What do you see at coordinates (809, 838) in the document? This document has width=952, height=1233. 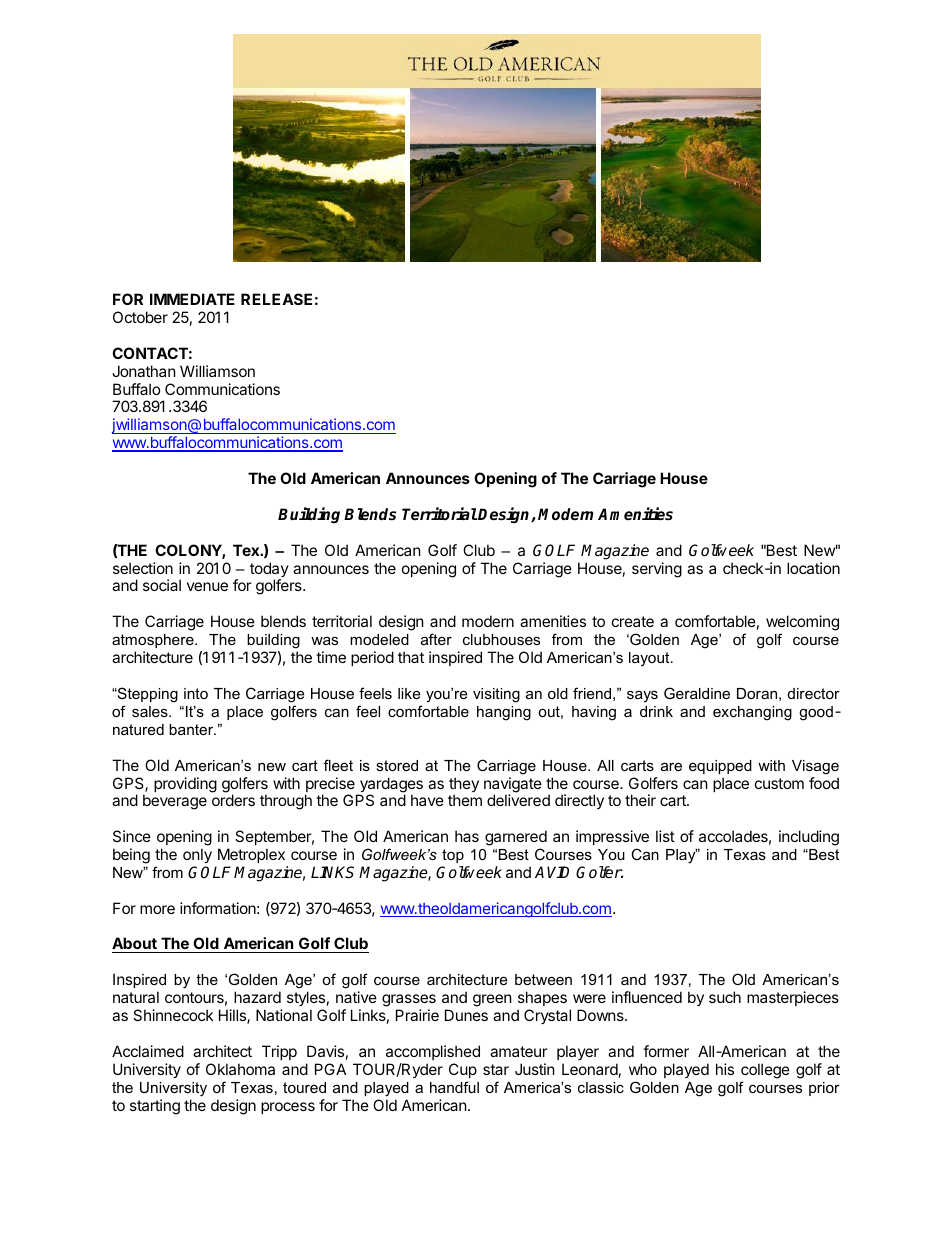 I see `including` at bounding box center [809, 838].
